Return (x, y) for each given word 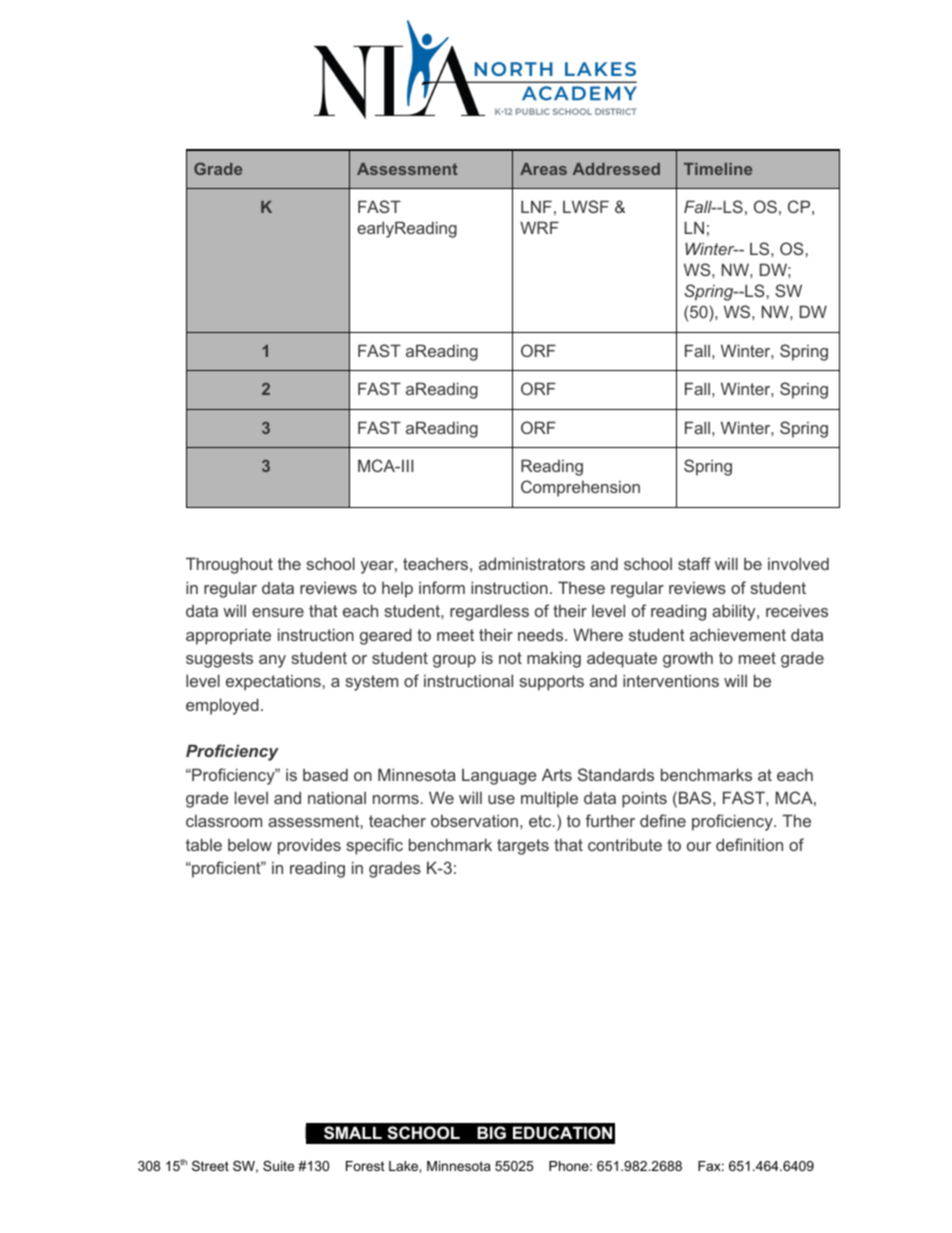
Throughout (229, 565)
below (250, 845)
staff (694, 563)
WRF (539, 227)
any (272, 661)
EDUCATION (562, 1132)
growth (688, 660)
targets (523, 847)
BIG (491, 1132)
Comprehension (580, 488)
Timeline (718, 169)
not (510, 658)
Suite (278, 1166)
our (699, 846)
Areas (543, 169)
